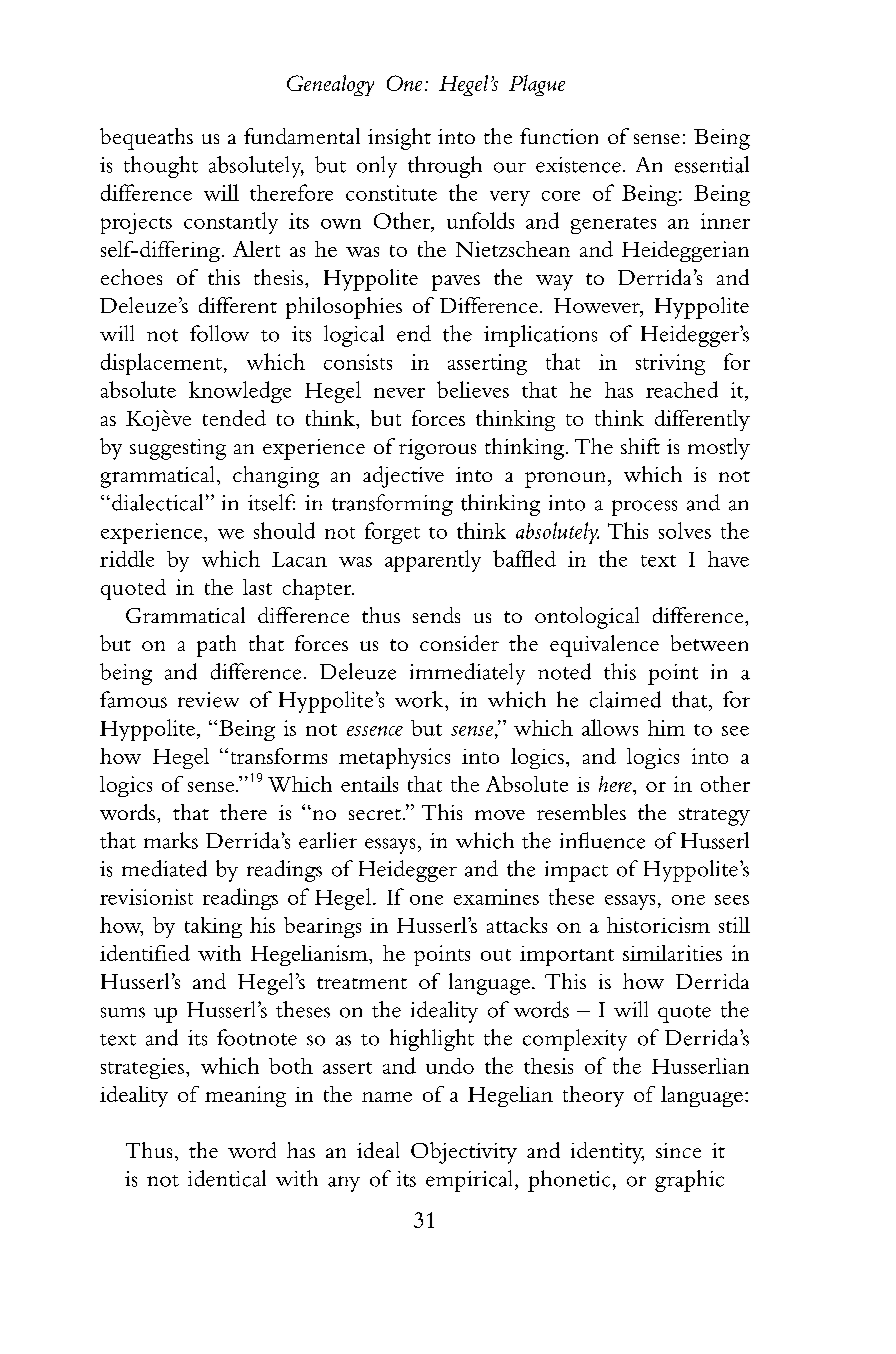  What do you see at coordinates (464, 1153) in the image?
I see `Objectivity` at bounding box center [464, 1153].
